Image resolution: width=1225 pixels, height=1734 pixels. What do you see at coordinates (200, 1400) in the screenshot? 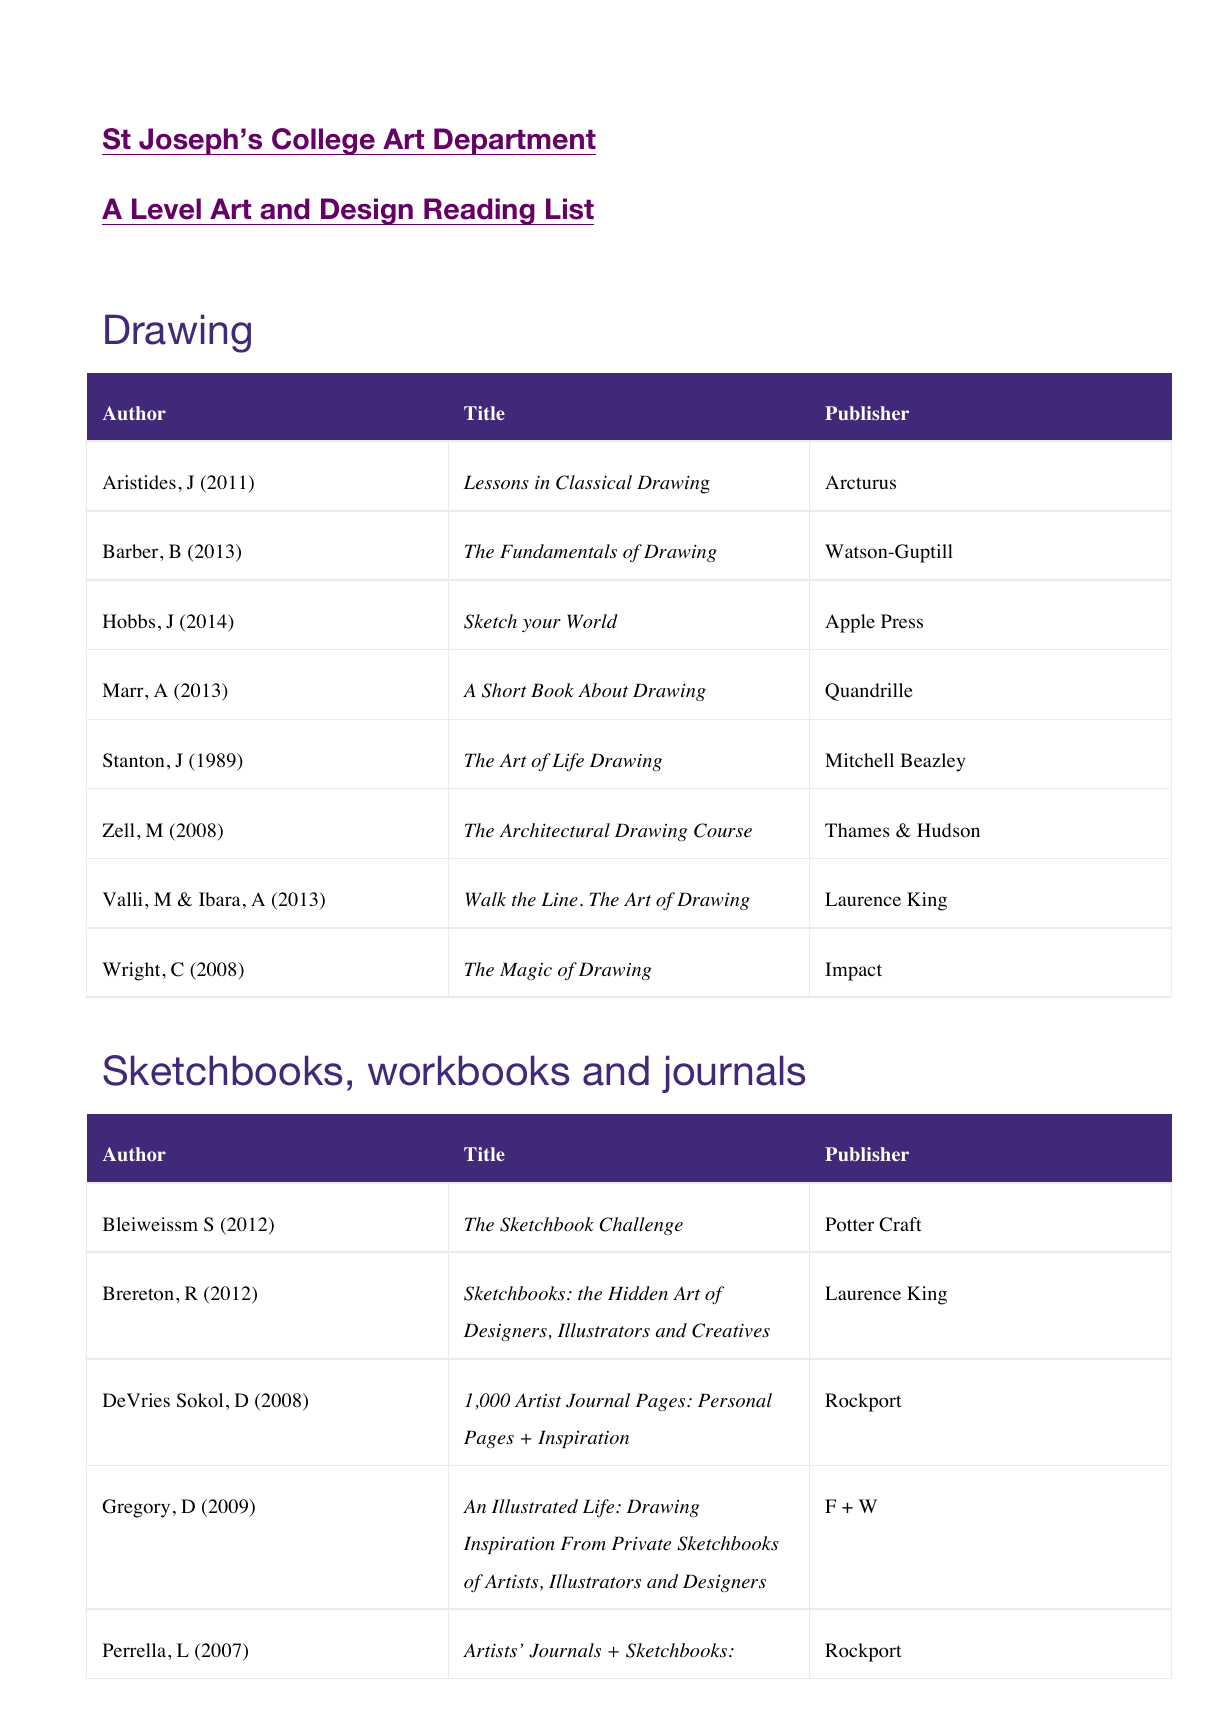
I see `Sokol` at bounding box center [200, 1400].
